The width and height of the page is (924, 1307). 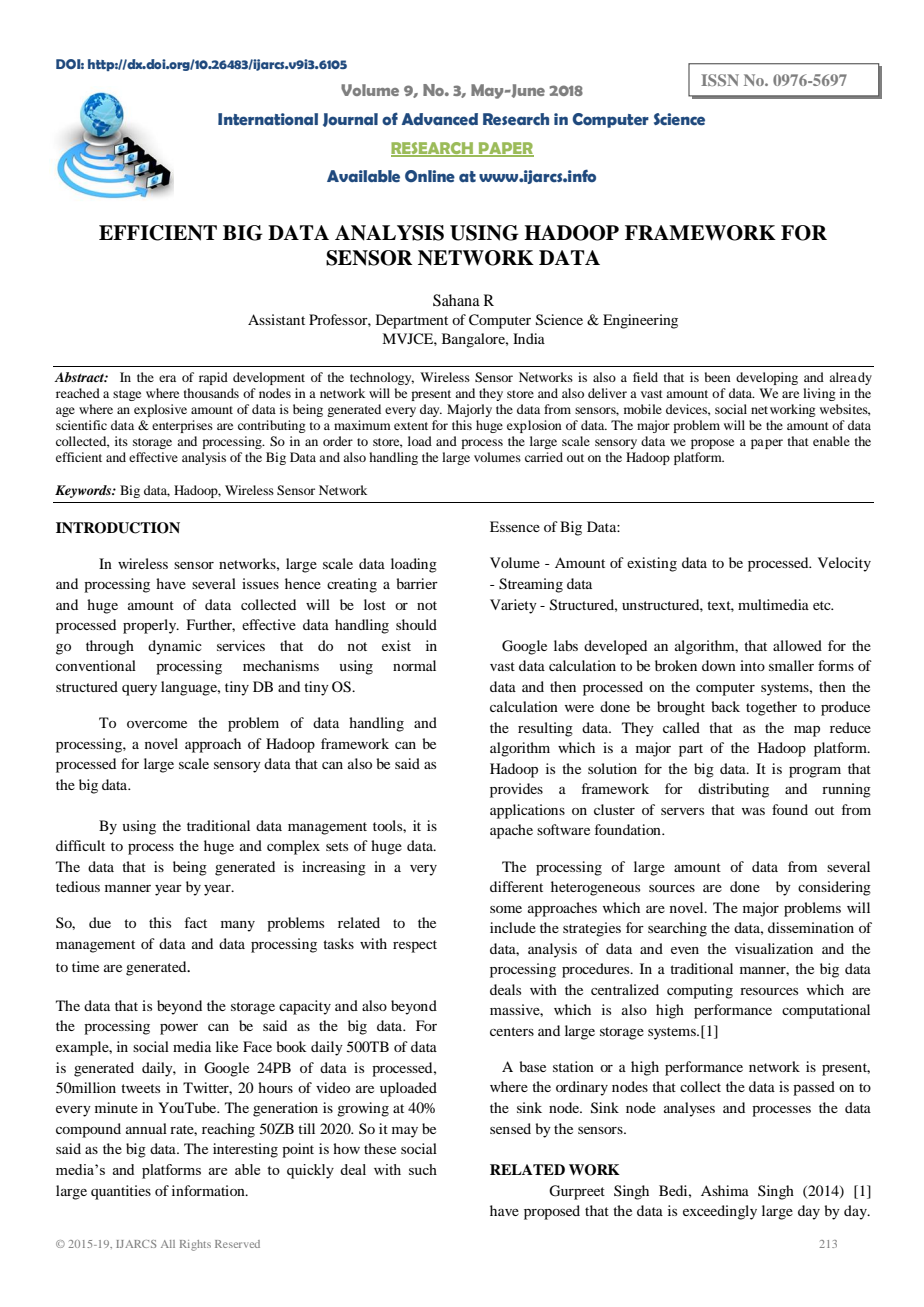 What do you see at coordinates (195, 1245) in the page?
I see `Rights` at bounding box center [195, 1245].
